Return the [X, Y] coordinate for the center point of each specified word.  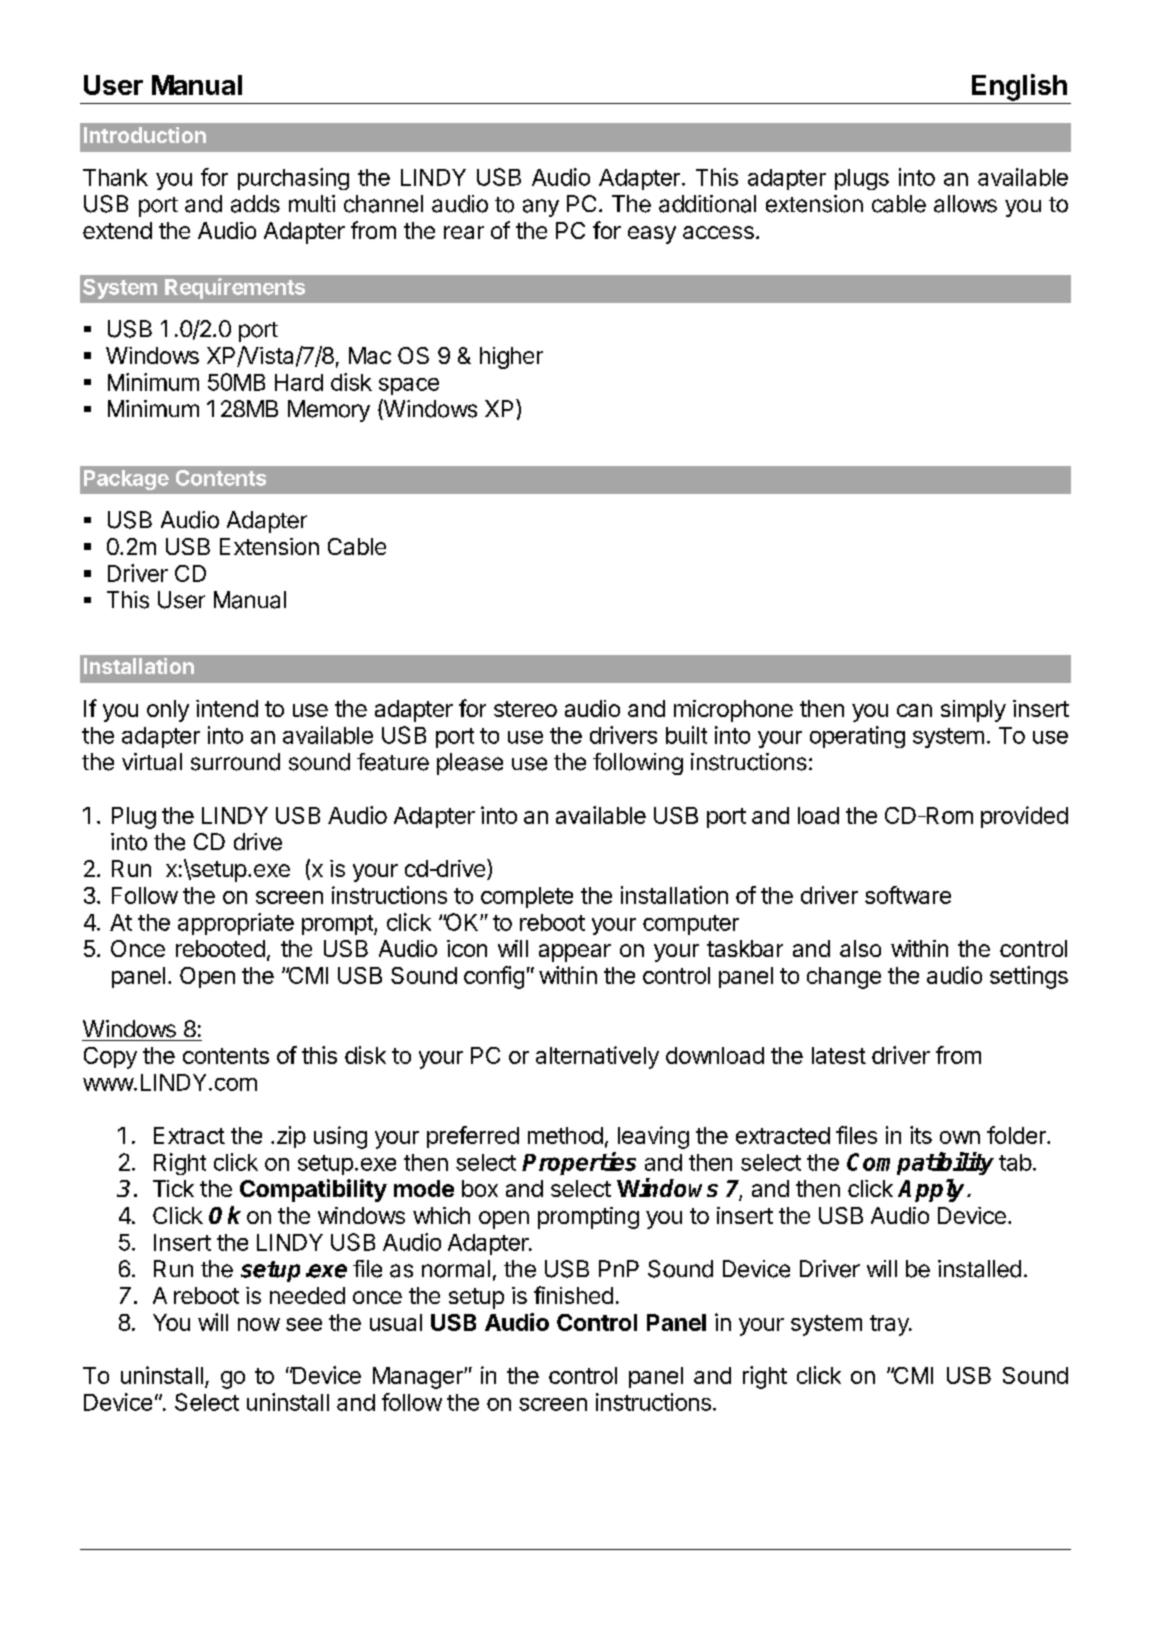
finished [573, 1295]
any [541, 208]
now [259, 1324]
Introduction [145, 135]
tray [890, 1325]
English [1019, 87]
